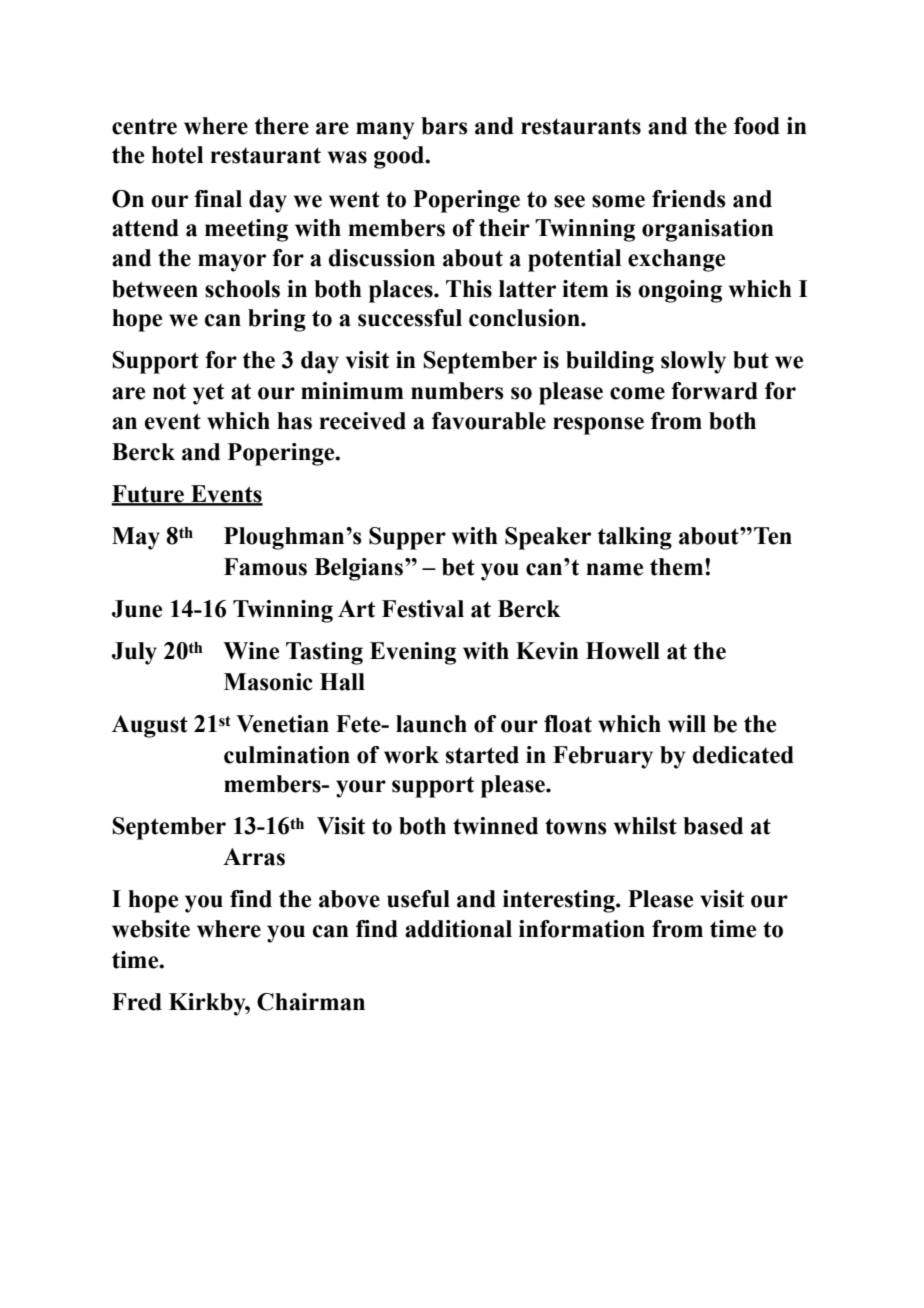 The image size is (924, 1308). What do you see at coordinates (265, 567) in the image?
I see `Famous` at bounding box center [265, 567].
